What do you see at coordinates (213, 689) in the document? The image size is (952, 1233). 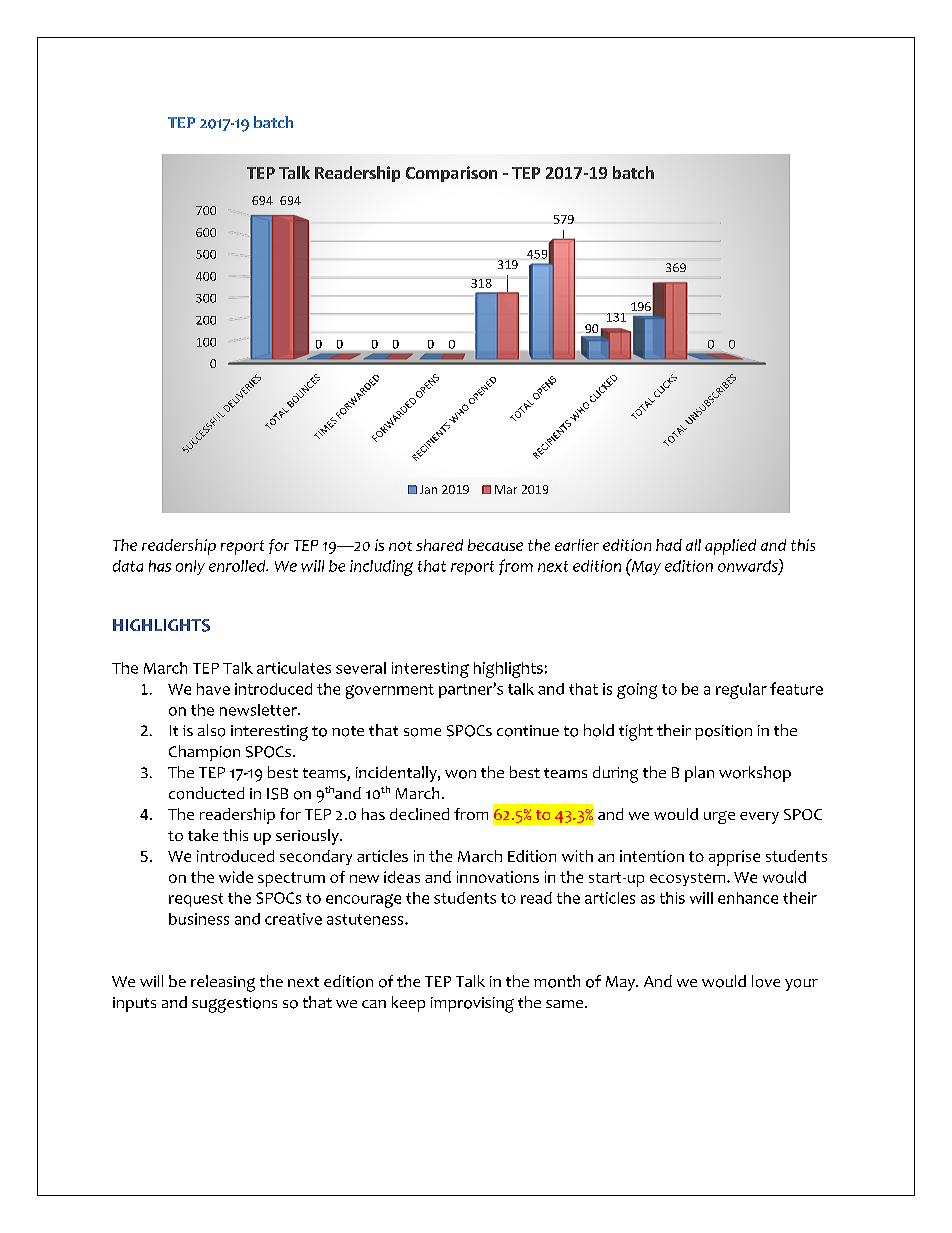 I see `have` at bounding box center [213, 689].
